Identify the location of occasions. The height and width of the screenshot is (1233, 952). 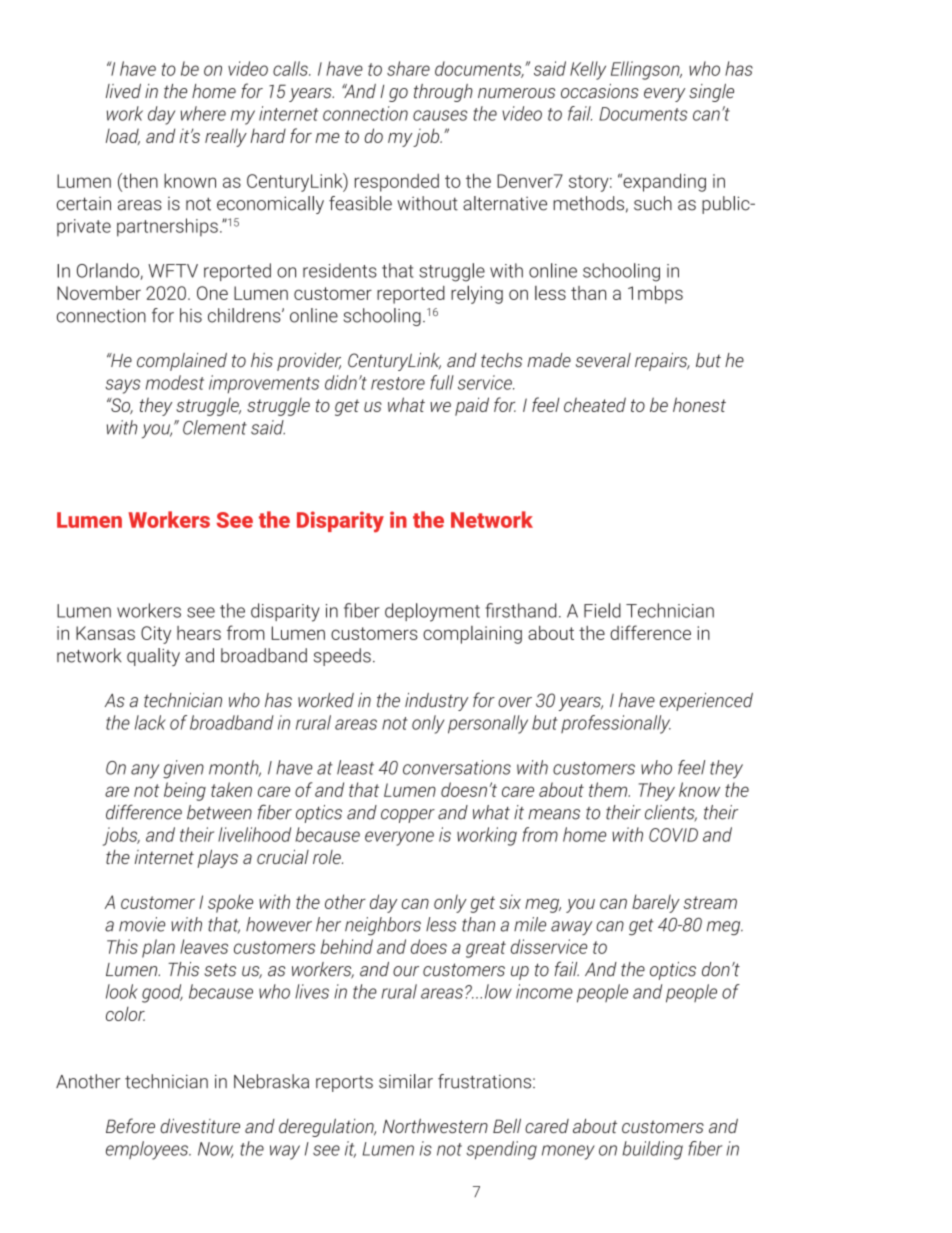
(600, 91).
